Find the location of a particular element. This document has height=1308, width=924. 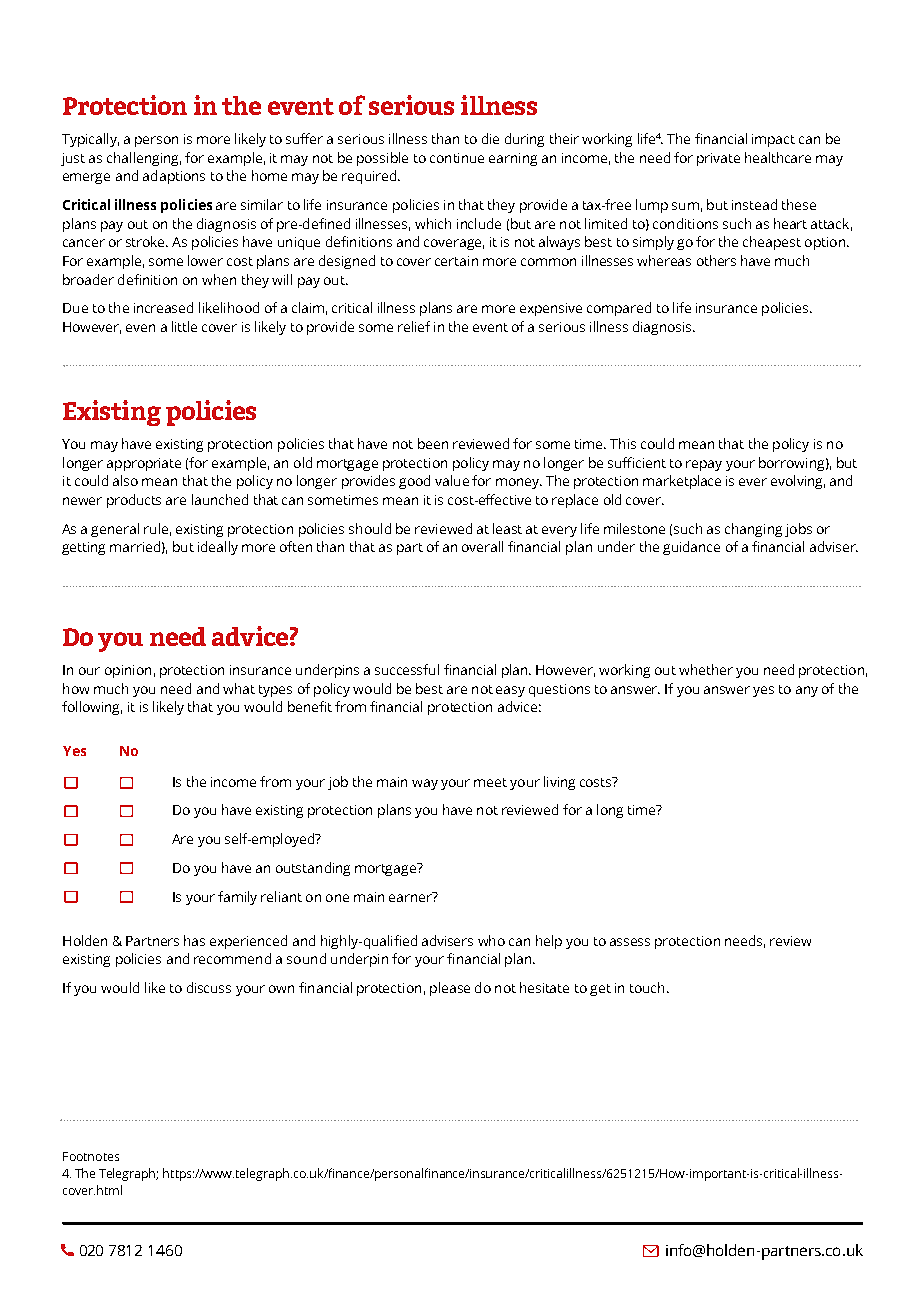

whether is located at coordinates (706, 669).
